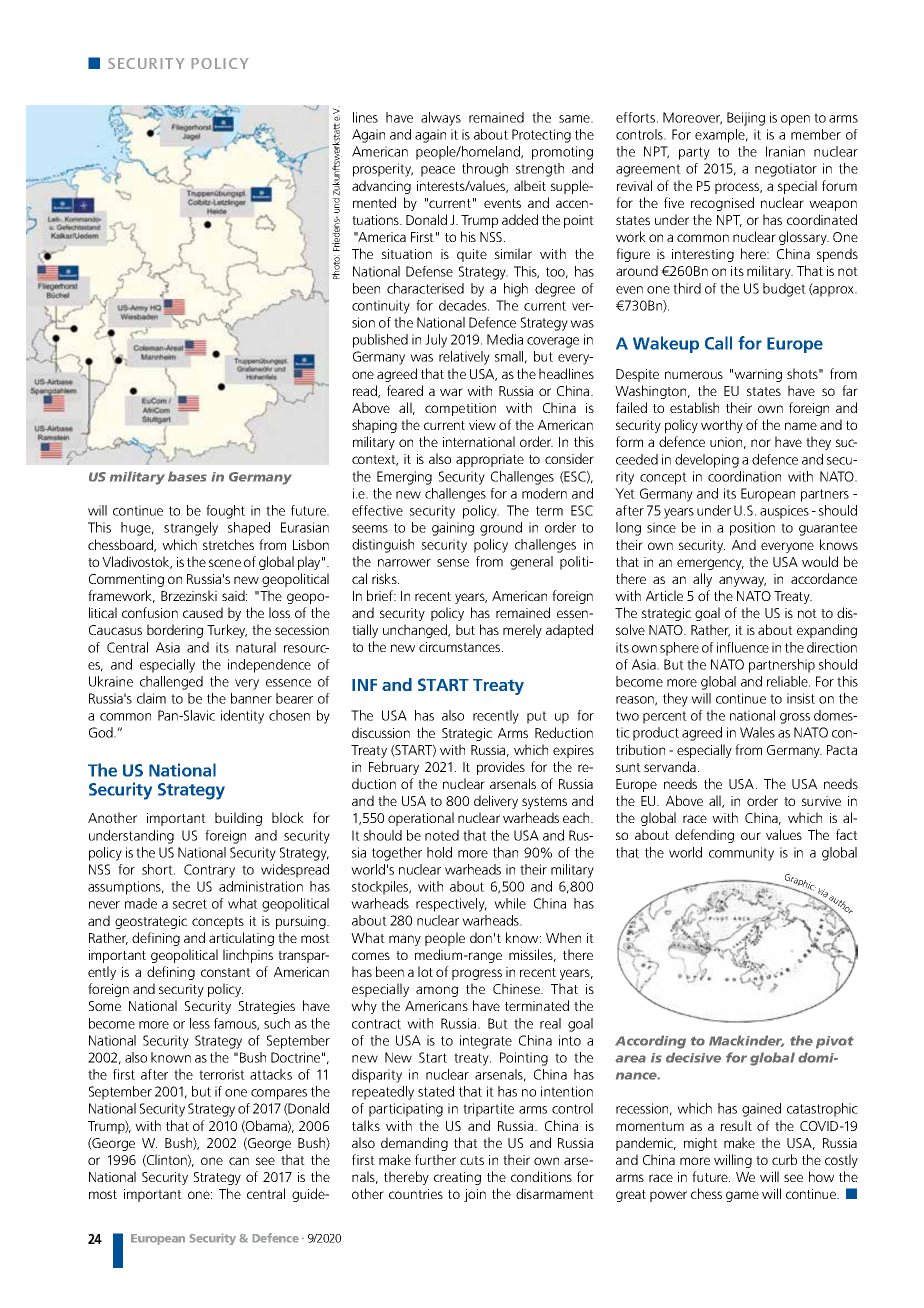 This screenshot has width=924, height=1308. What do you see at coordinates (222, 1074) in the screenshot?
I see `terrorist` at bounding box center [222, 1074].
